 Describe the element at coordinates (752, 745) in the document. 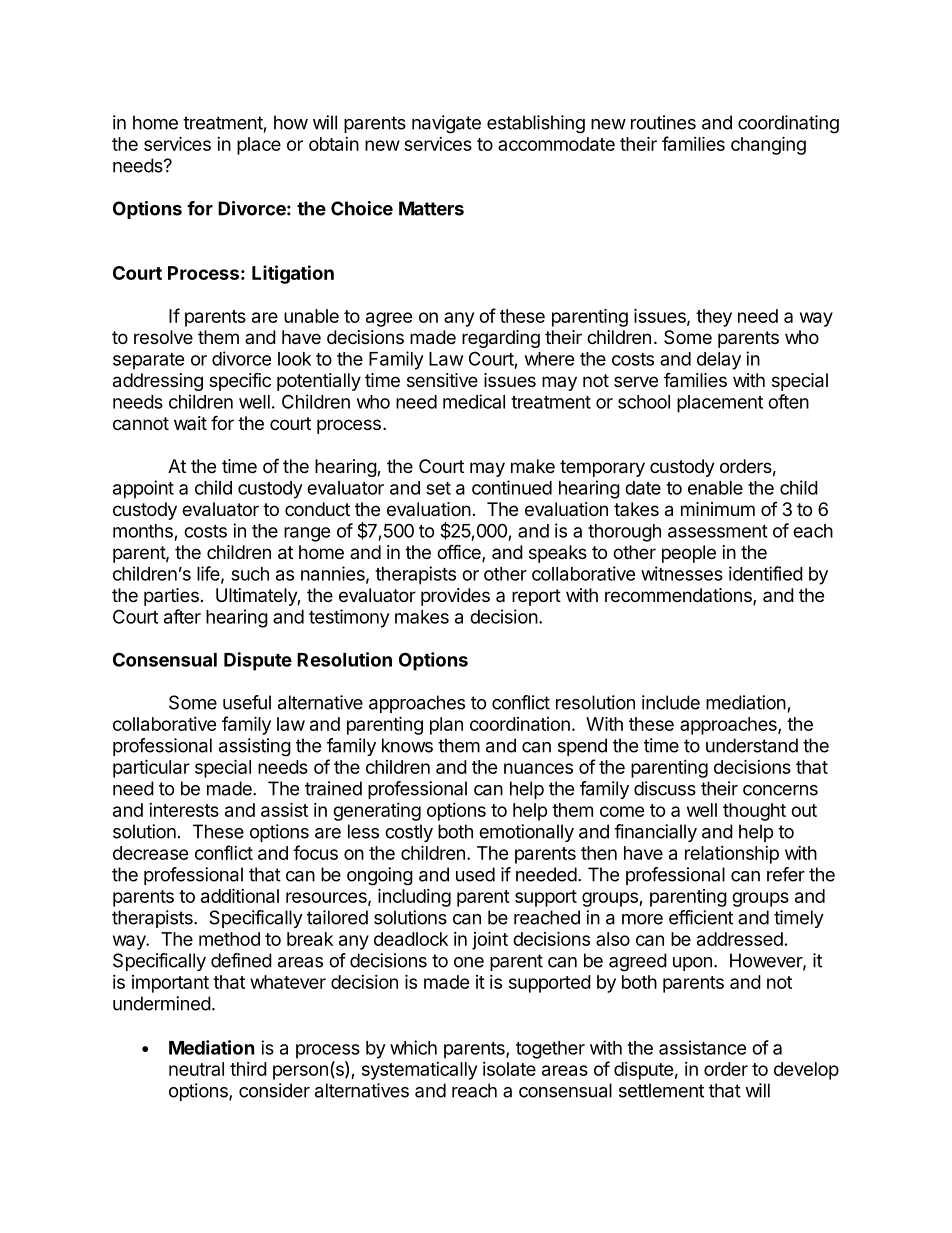

I see `understand` at that location.
